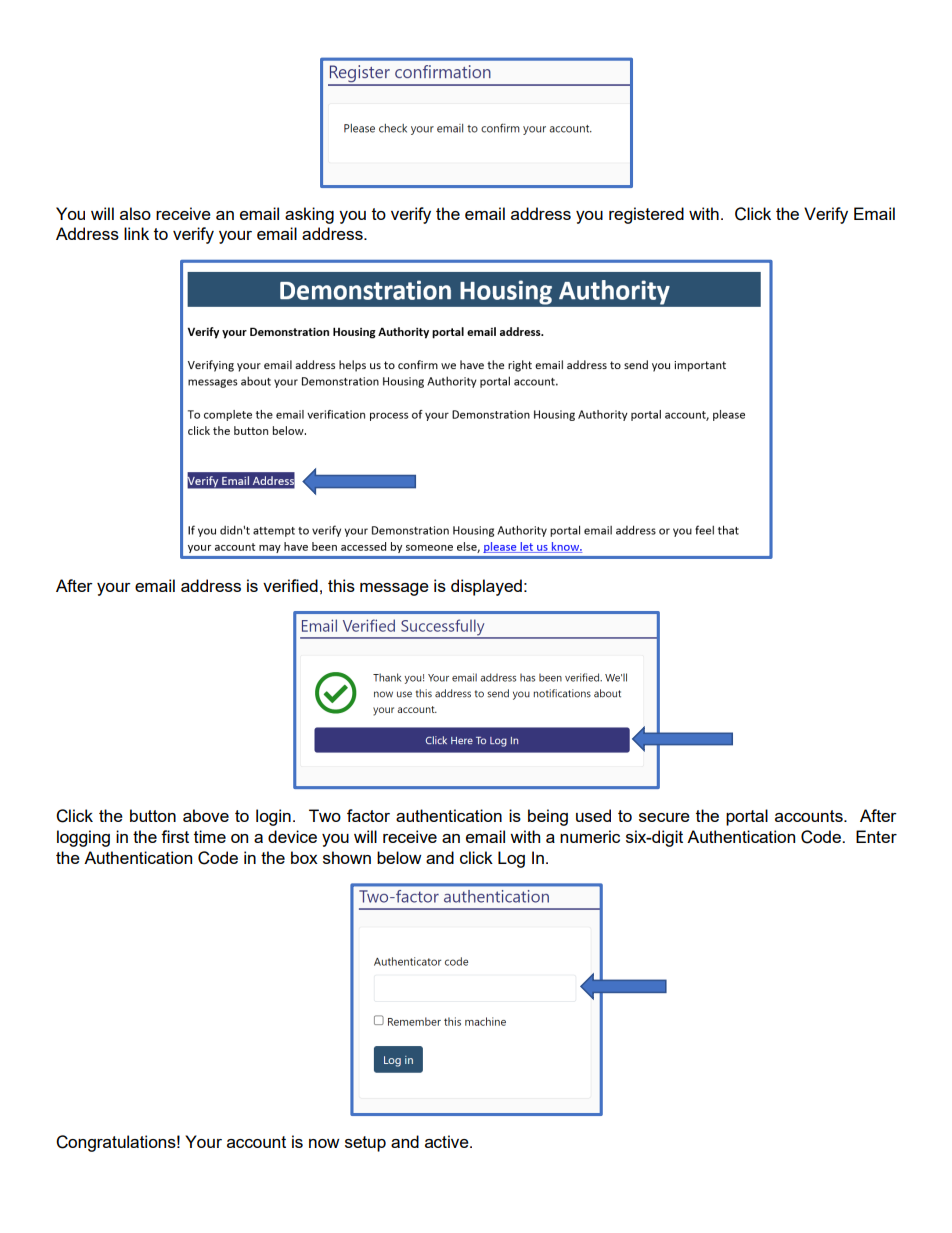 The image size is (952, 1233). Describe the element at coordinates (876, 836) in the document. I see `Enter` at that location.
